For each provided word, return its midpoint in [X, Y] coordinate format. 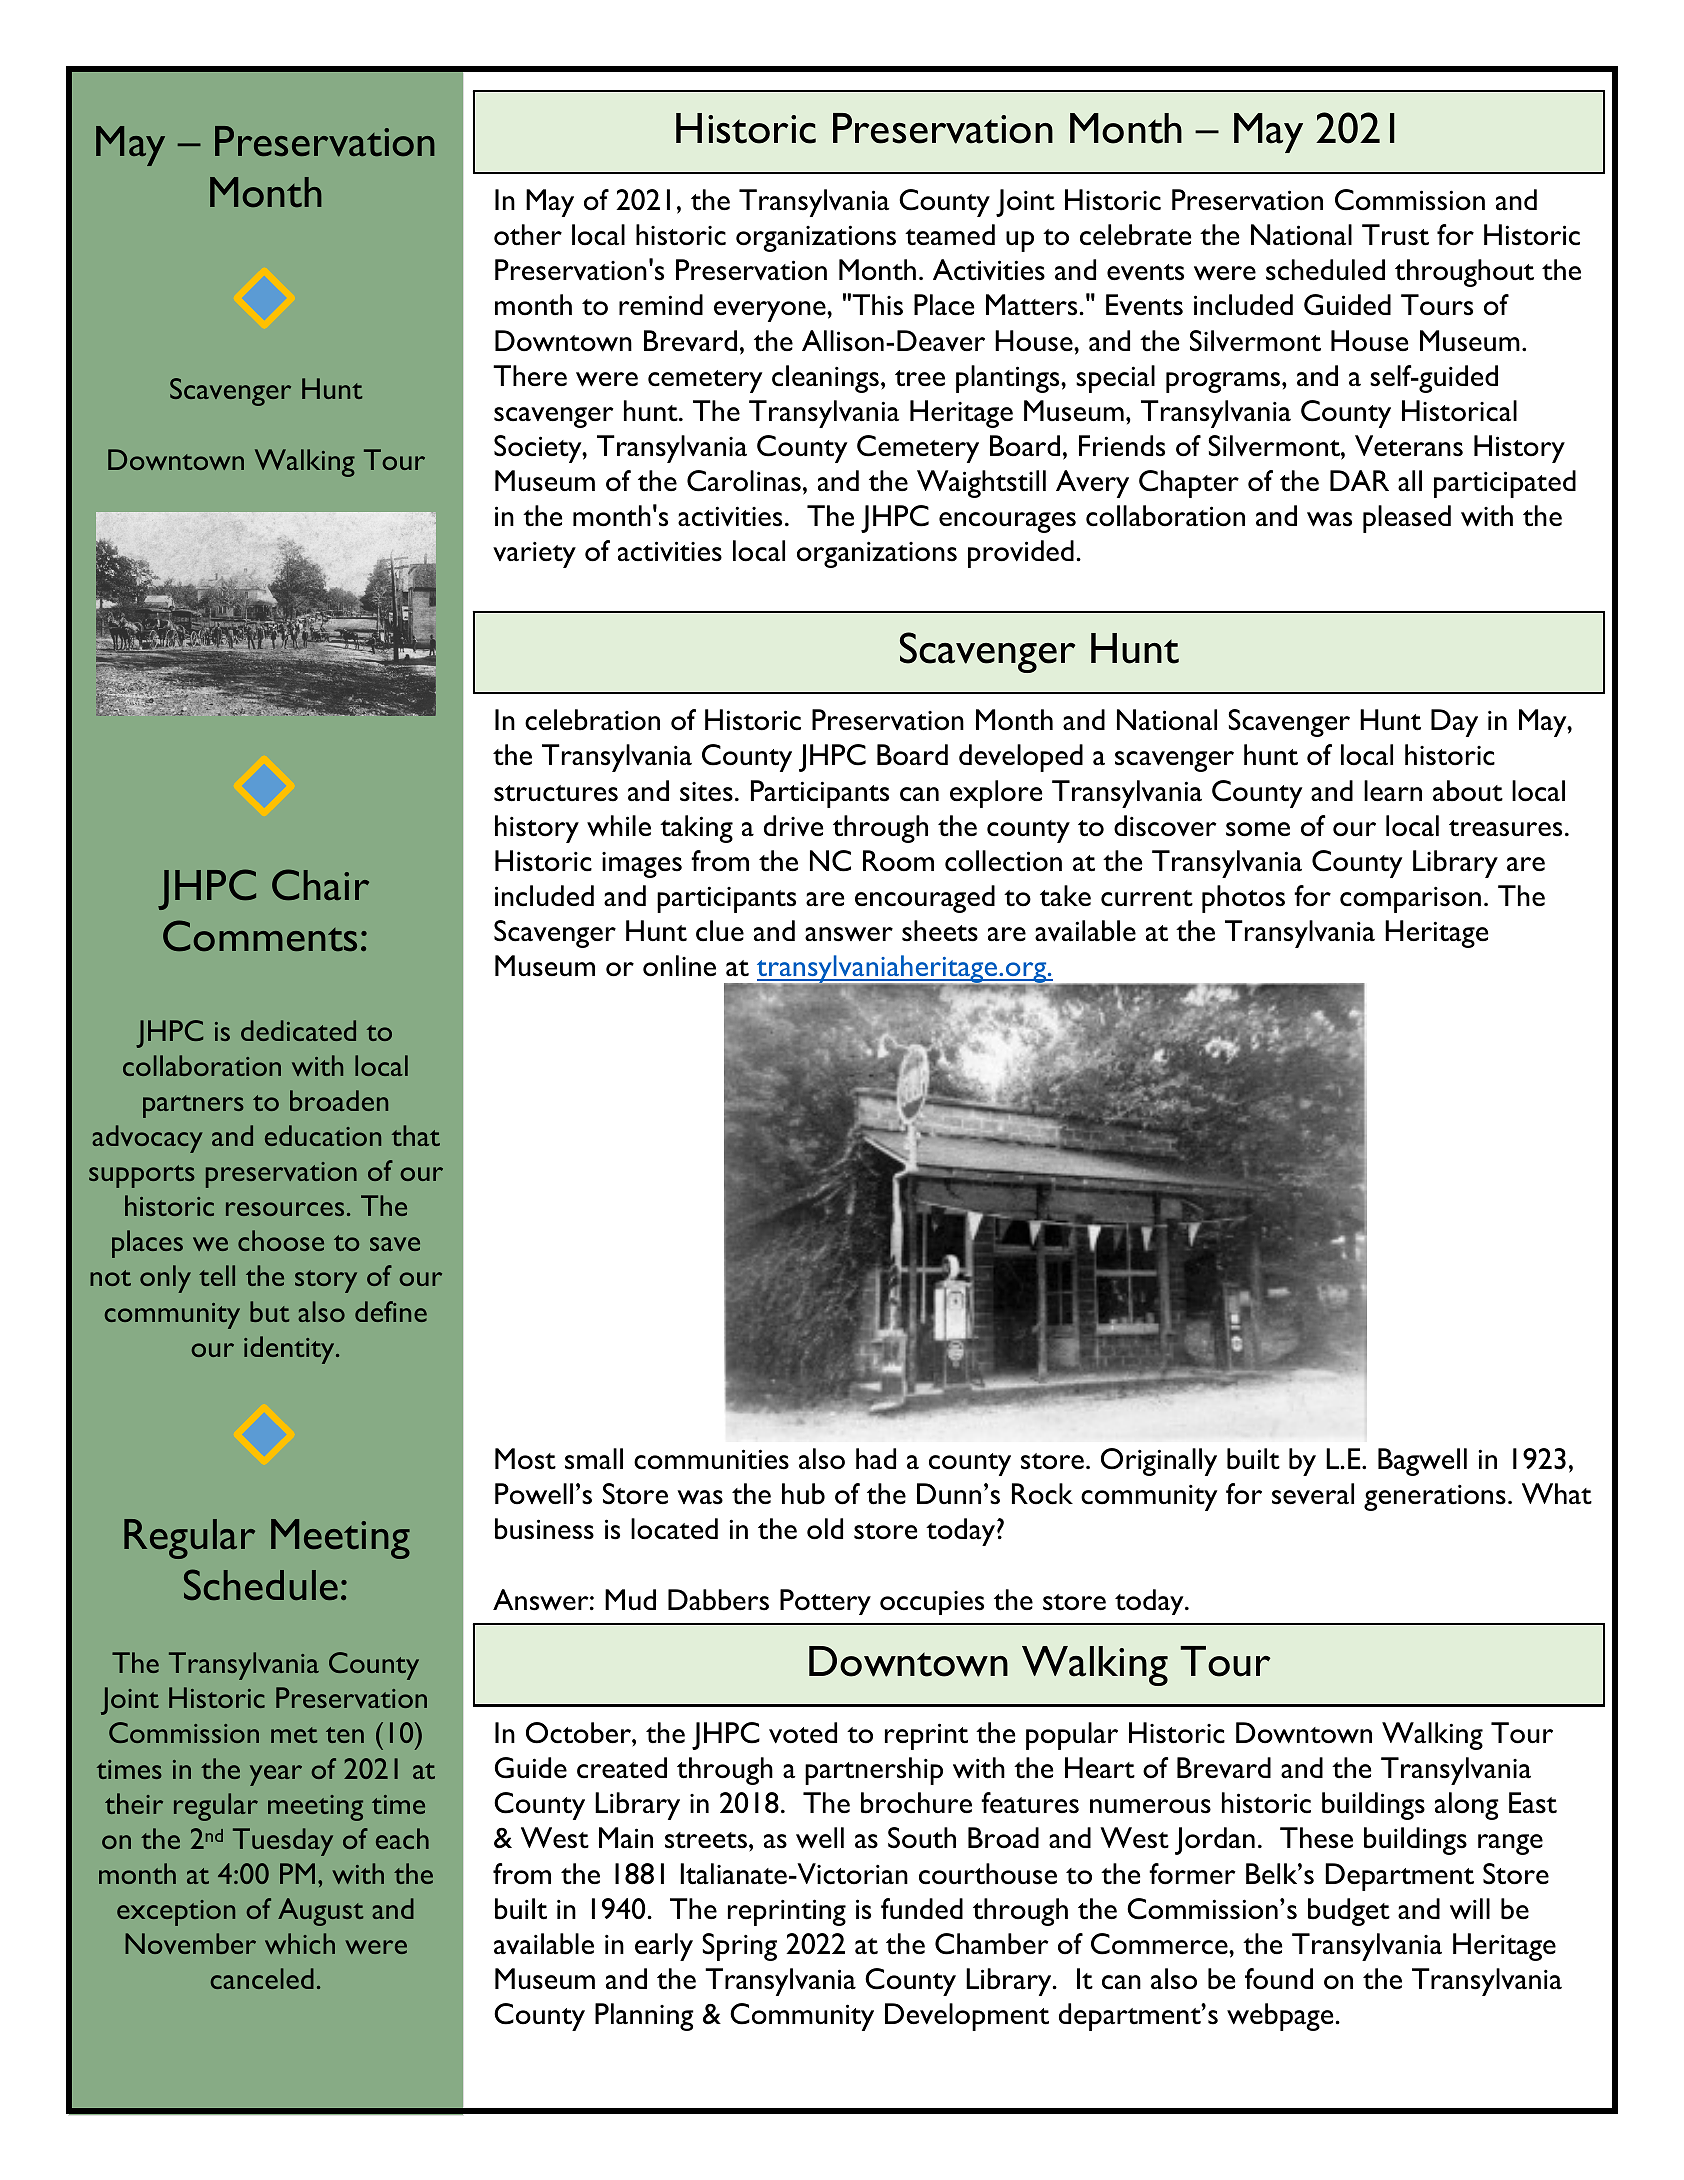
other [528, 235]
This [877, 305]
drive [793, 825]
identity [290, 1350]
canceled [262, 1978]
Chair [320, 885]
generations [1435, 1497]
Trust [1395, 235]
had [876, 1458]
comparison [1410, 899]
